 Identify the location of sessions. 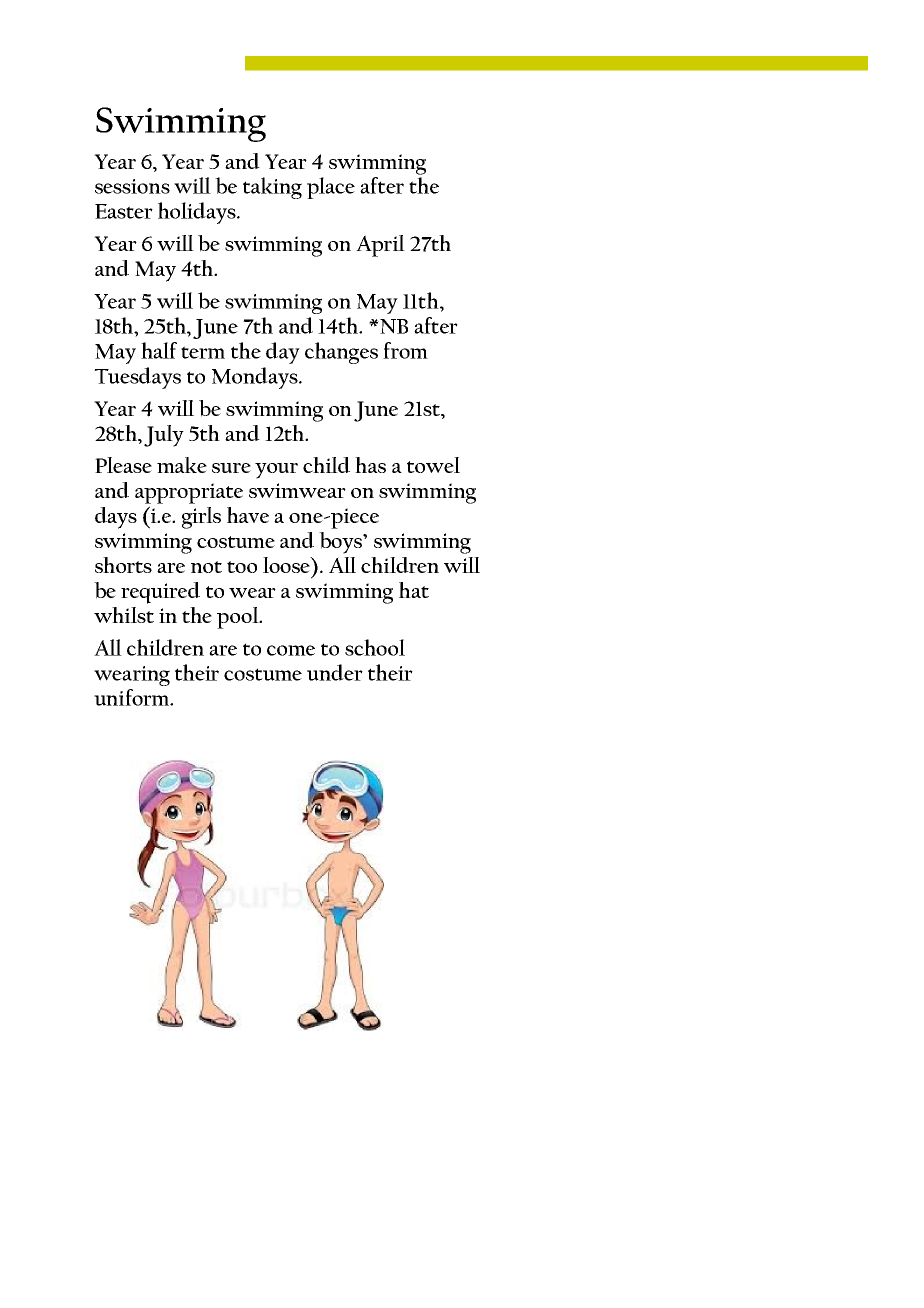
(132, 186).
